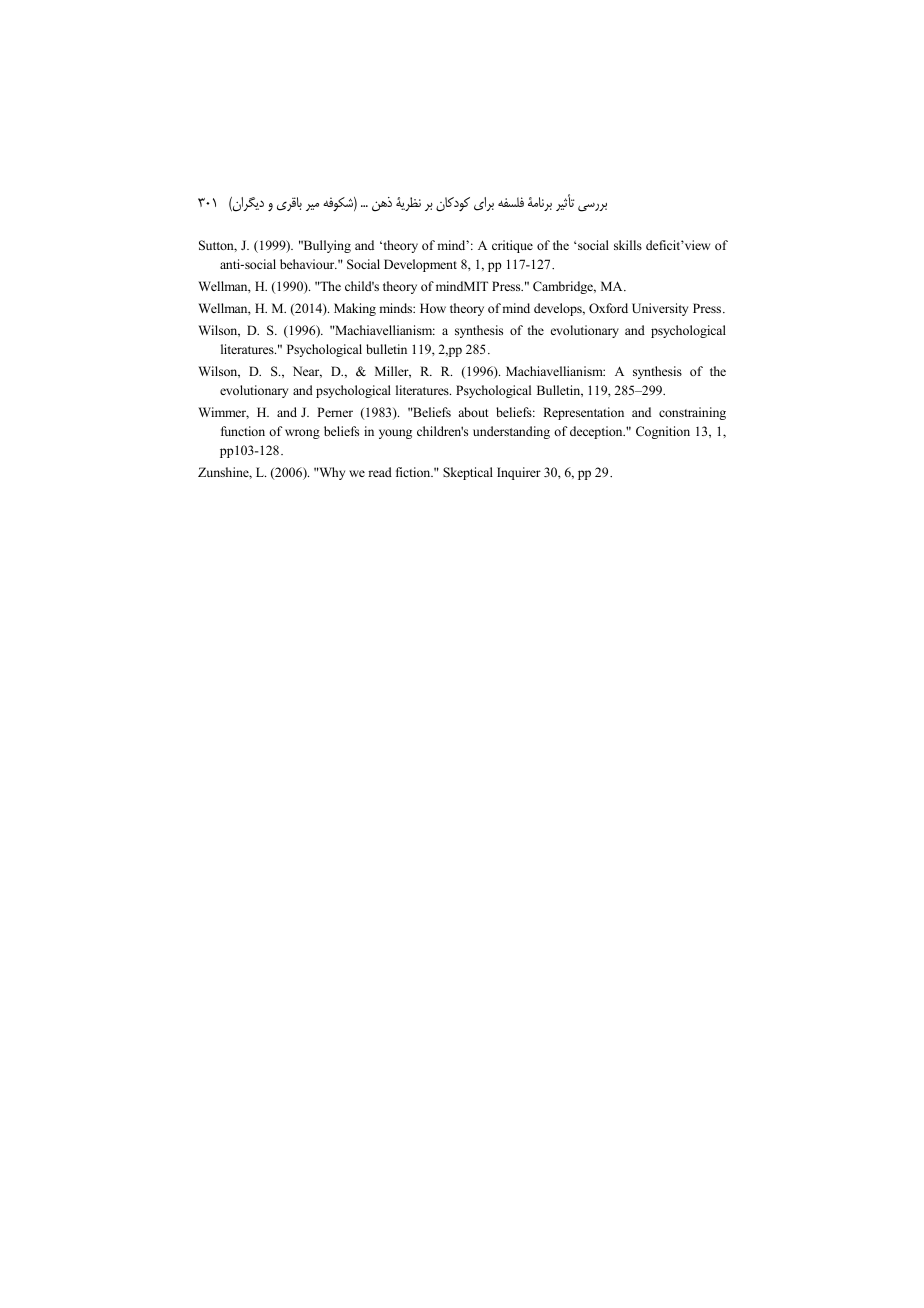  I want to click on How, so click(433, 308).
